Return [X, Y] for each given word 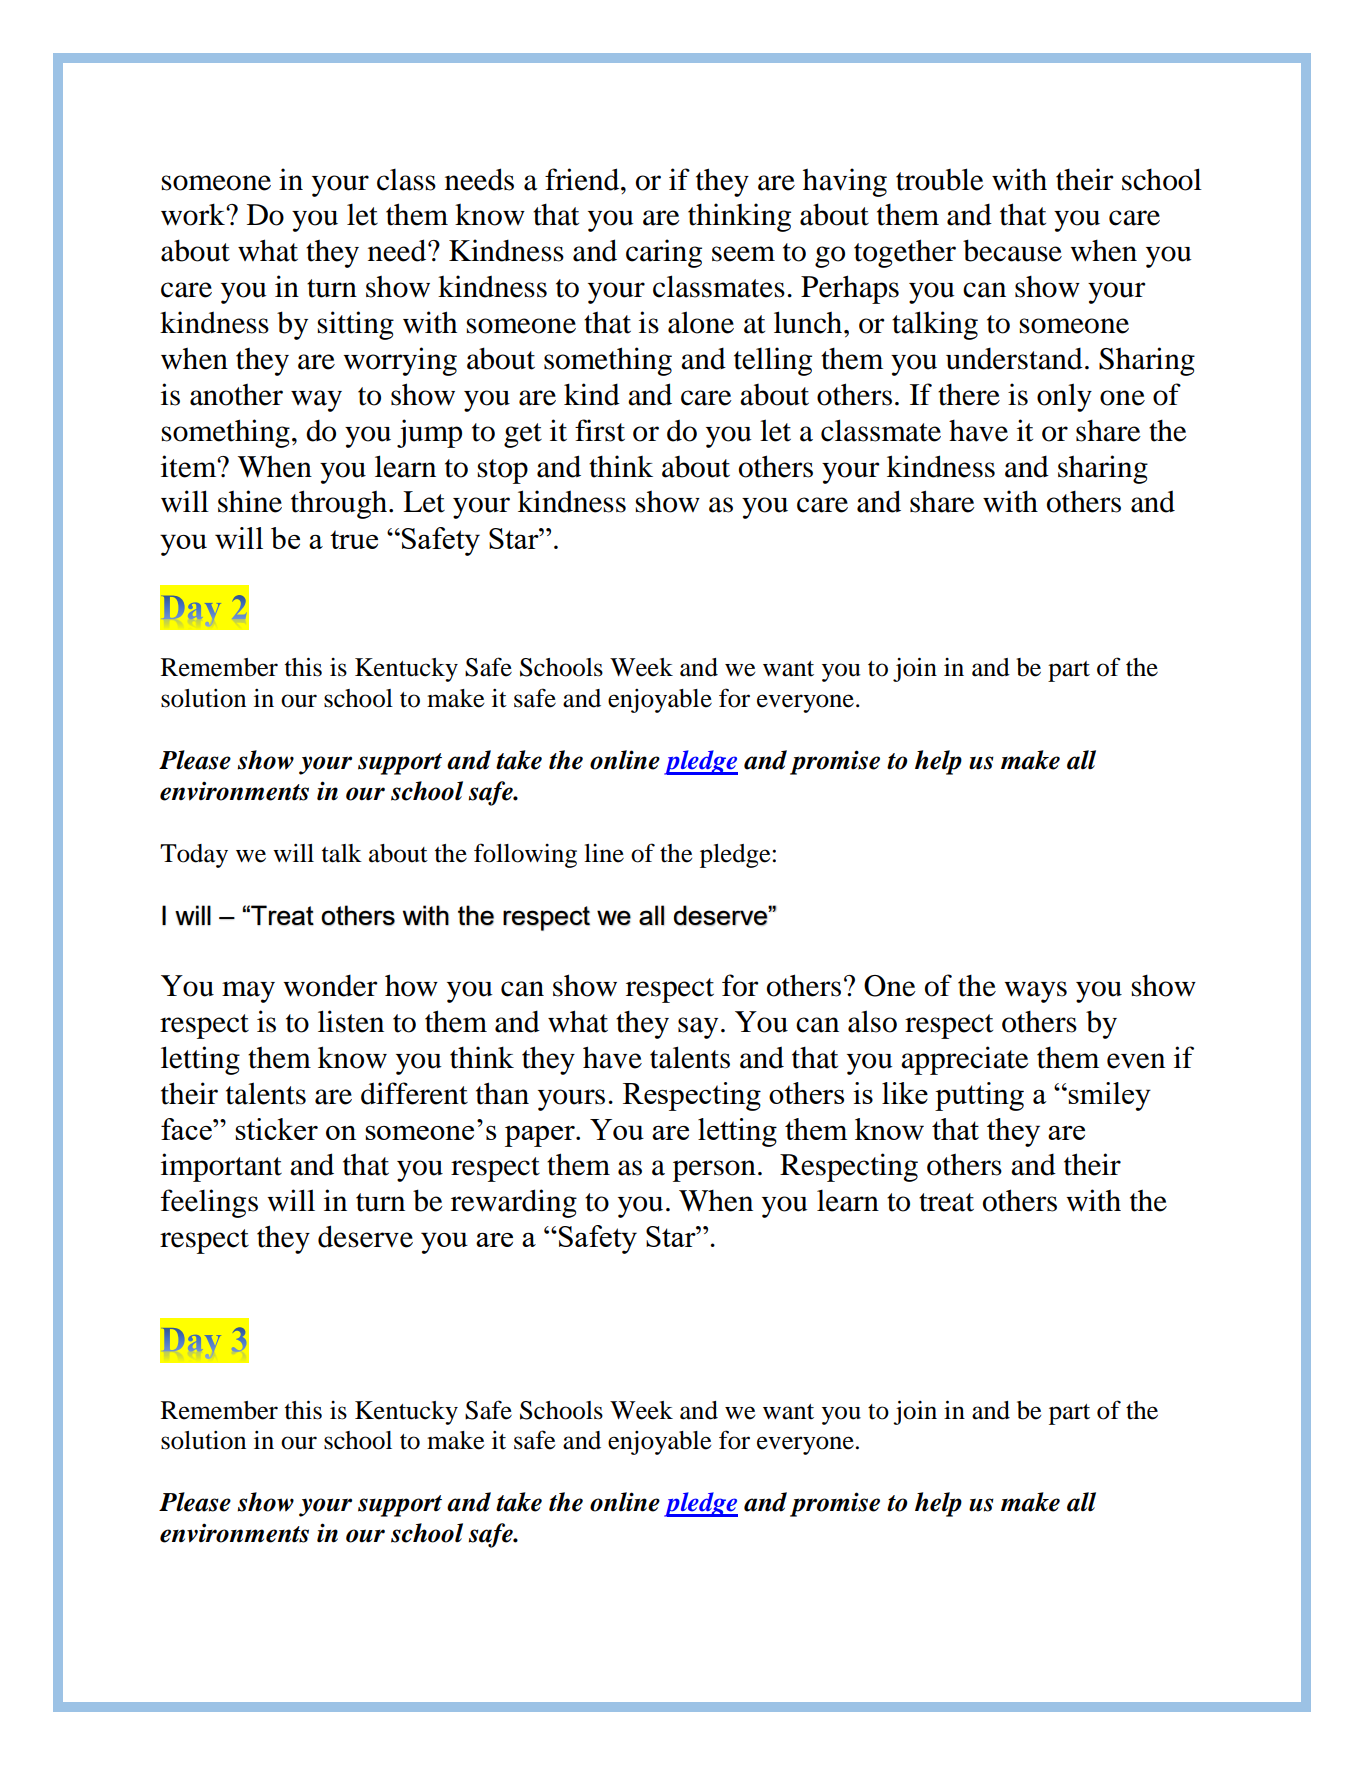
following [525, 855]
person [714, 1171]
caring [664, 253]
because [1012, 250]
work [194, 214]
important [221, 1167]
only [1064, 397]
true [354, 539]
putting [979, 1096]
